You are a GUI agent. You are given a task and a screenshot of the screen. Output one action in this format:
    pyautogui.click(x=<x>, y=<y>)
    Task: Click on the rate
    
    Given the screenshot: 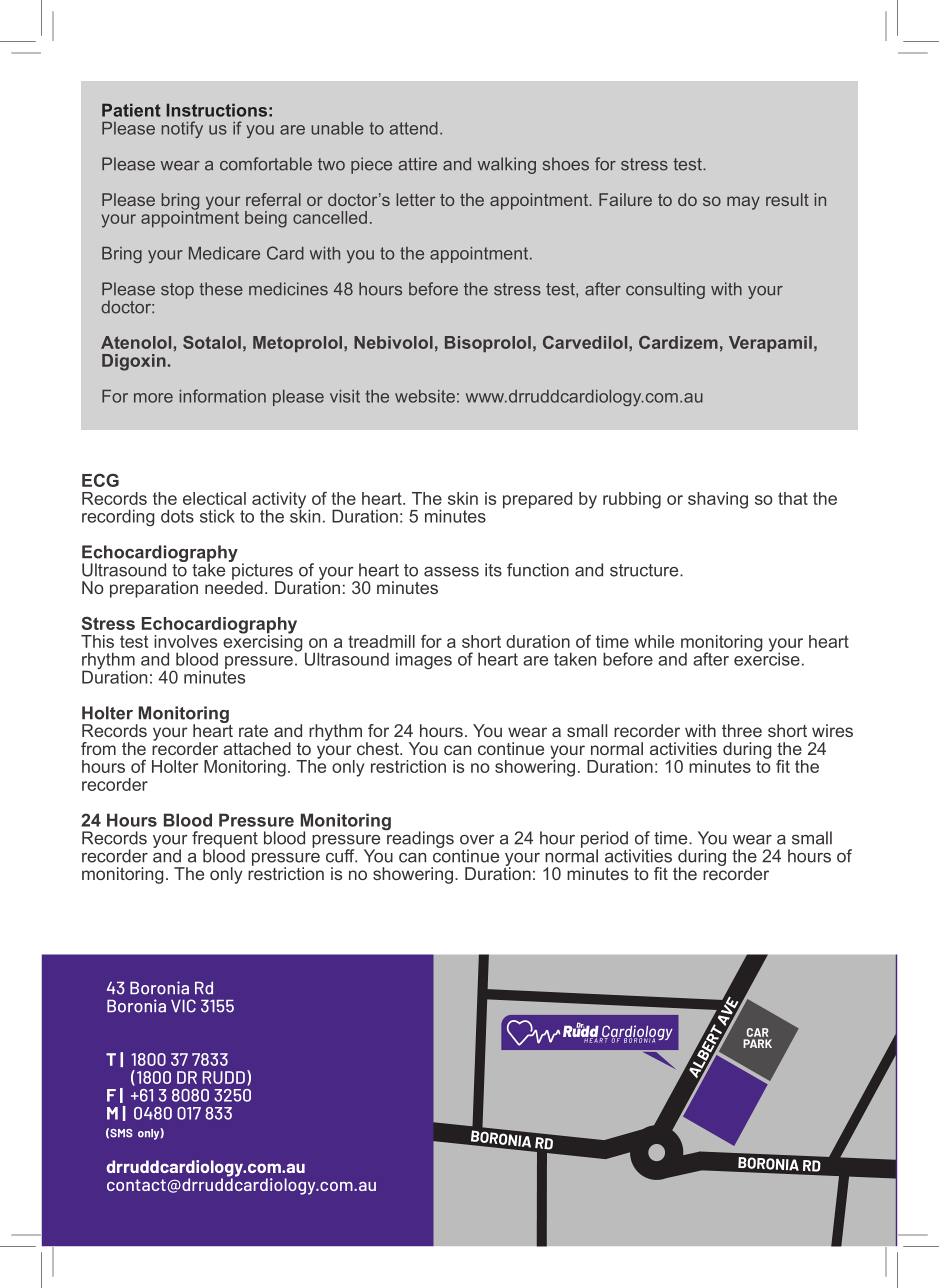 What is the action you would take?
    pyautogui.click(x=253, y=731)
